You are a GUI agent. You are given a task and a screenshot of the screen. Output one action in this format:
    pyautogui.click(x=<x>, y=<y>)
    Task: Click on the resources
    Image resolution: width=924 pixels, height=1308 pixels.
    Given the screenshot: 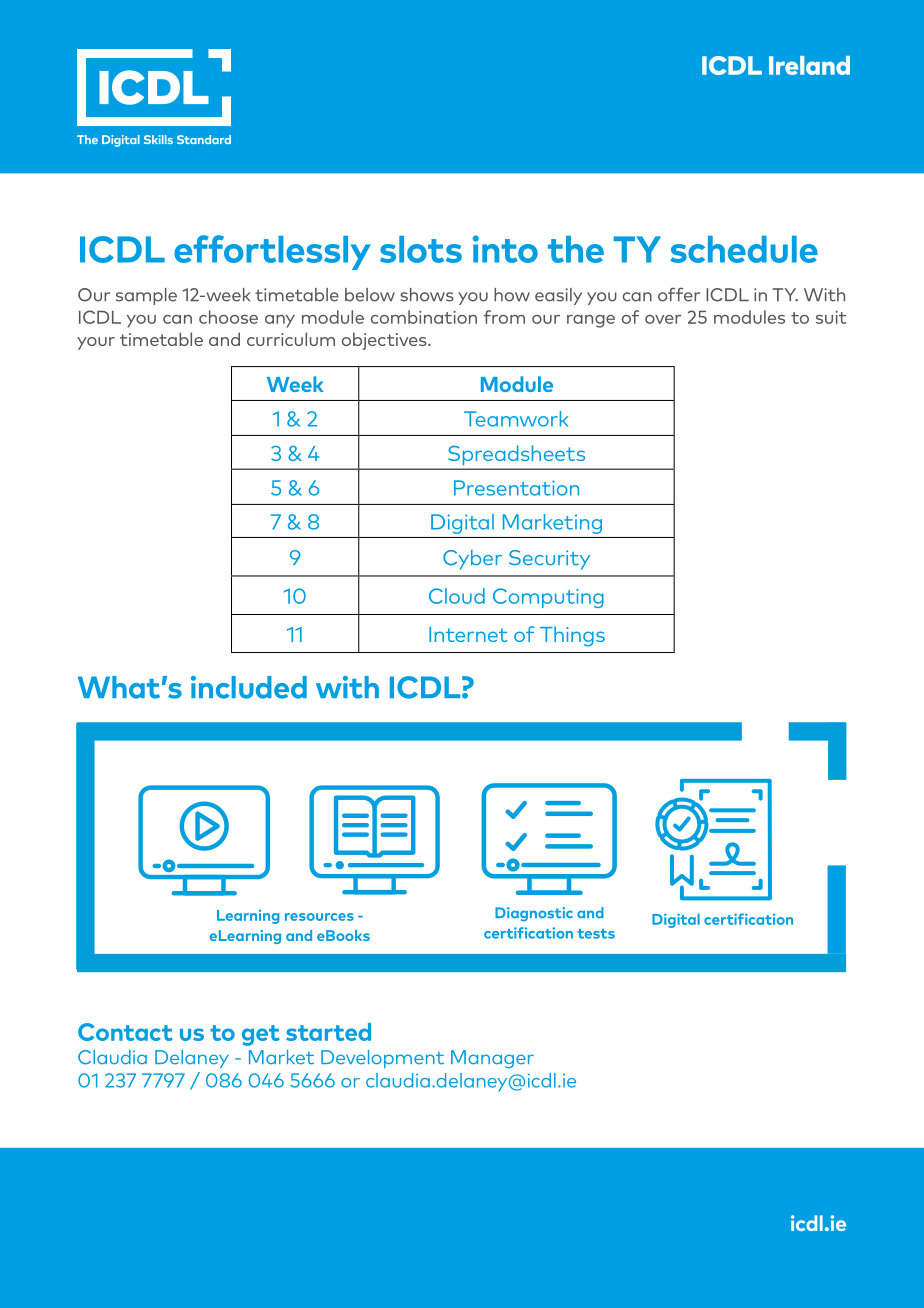 What is the action you would take?
    pyautogui.click(x=319, y=917)
